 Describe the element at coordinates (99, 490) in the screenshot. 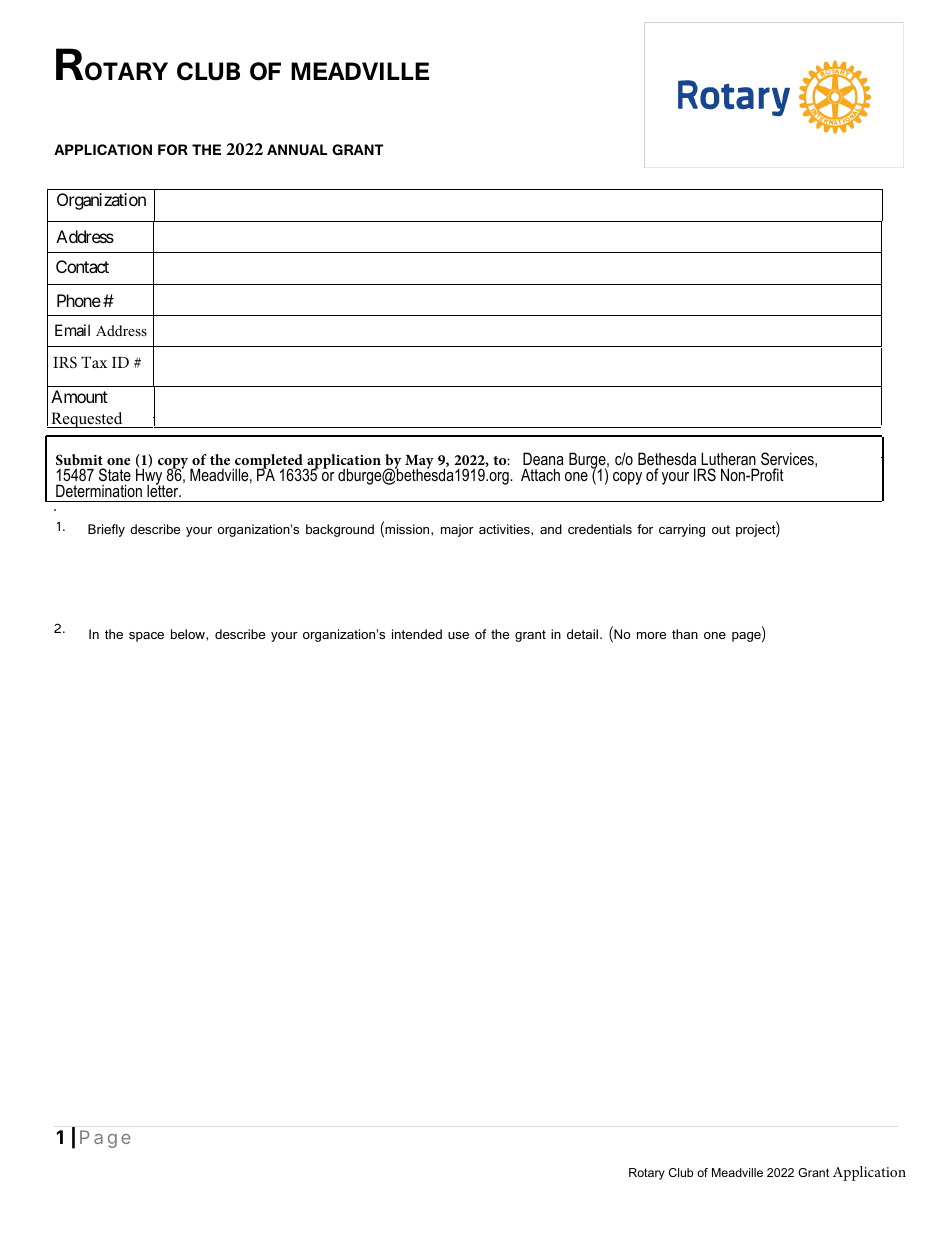

I see `Determination` at that location.
